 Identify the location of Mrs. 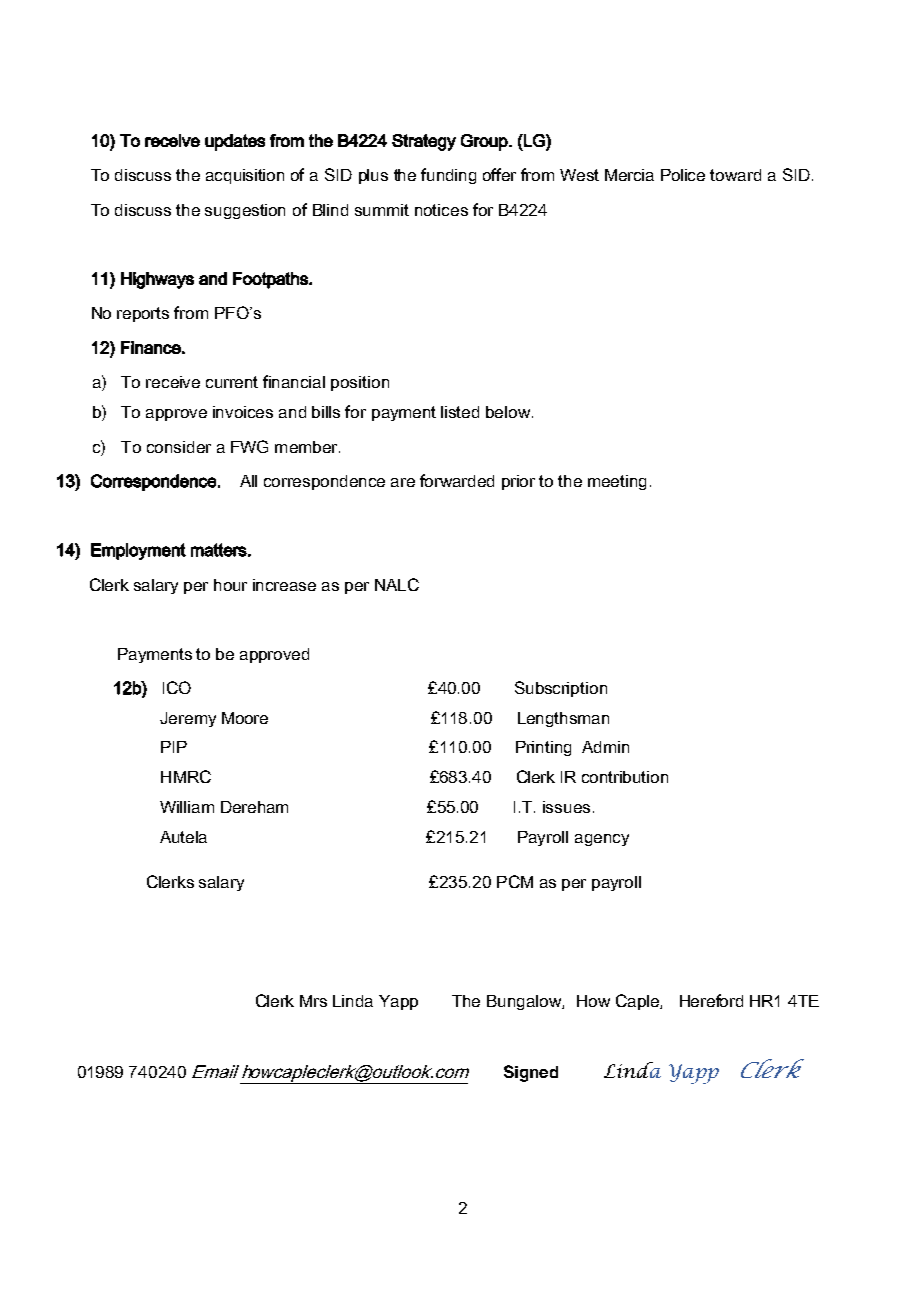
(313, 1001).
